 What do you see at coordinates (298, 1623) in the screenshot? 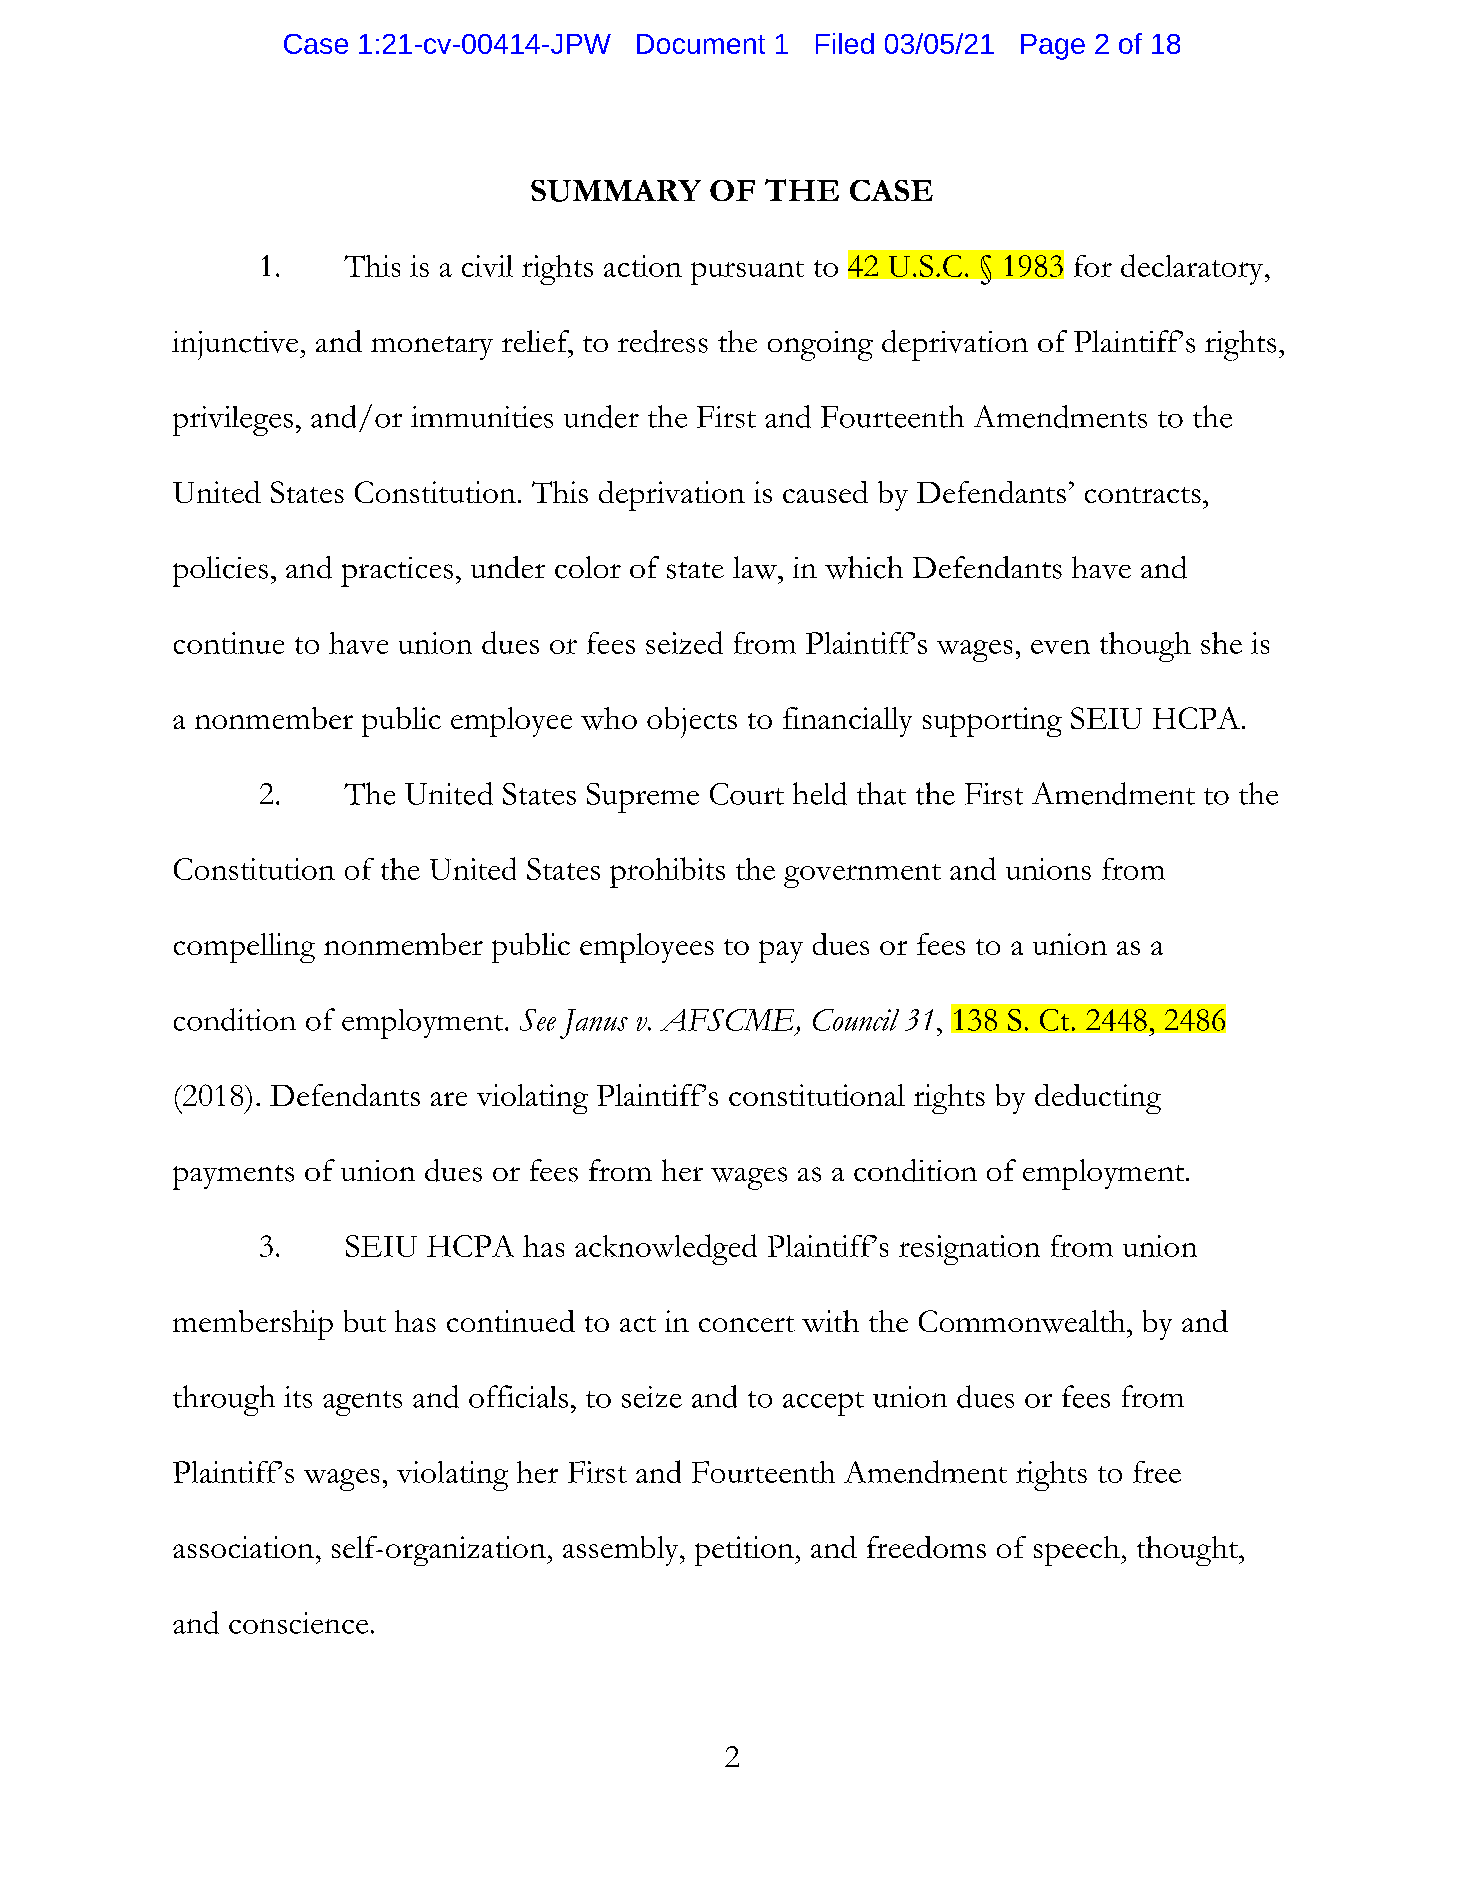
I see `conscience` at bounding box center [298, 1623].
